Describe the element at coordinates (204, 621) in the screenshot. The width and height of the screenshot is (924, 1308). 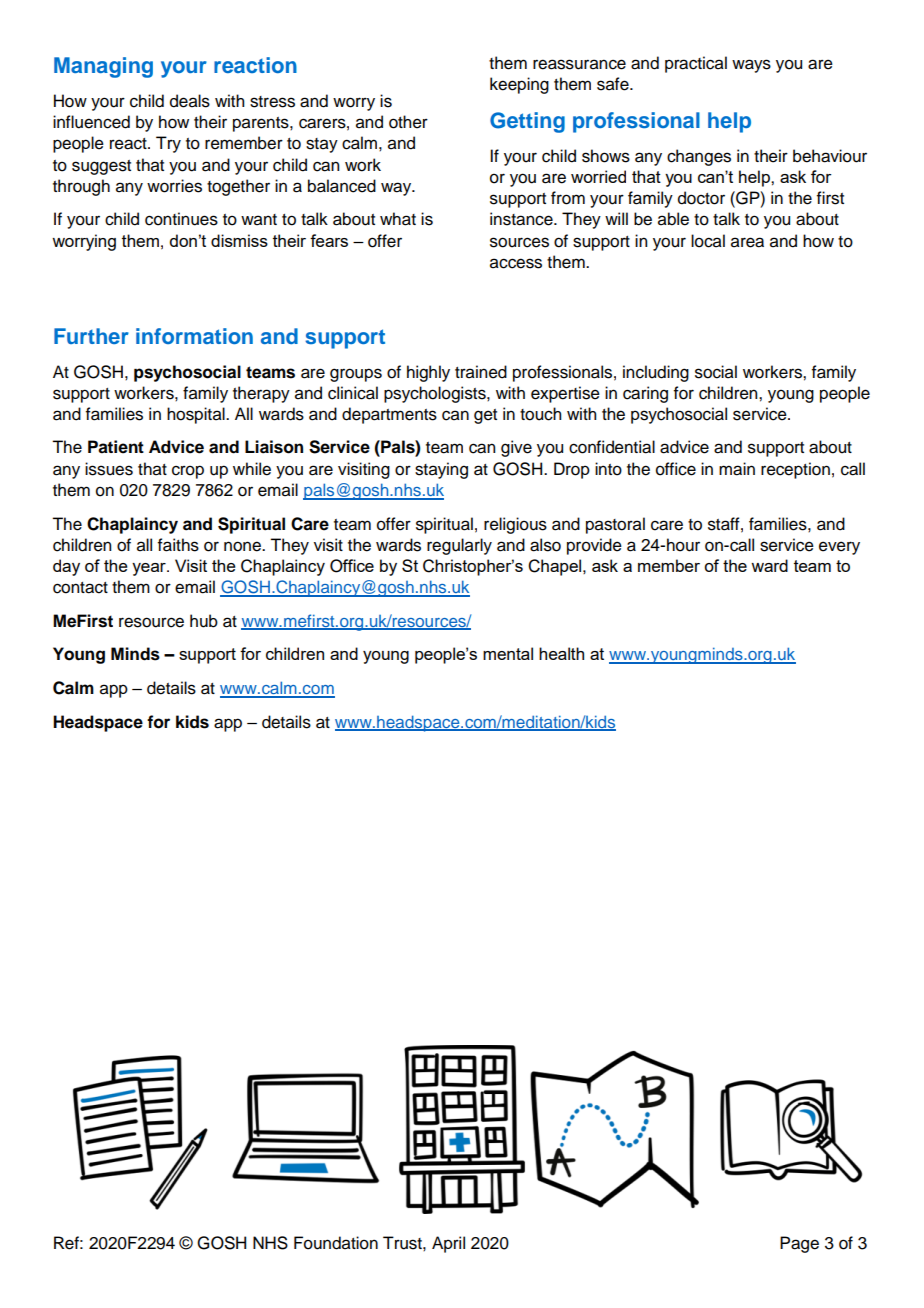
I see `hub` at that location.
